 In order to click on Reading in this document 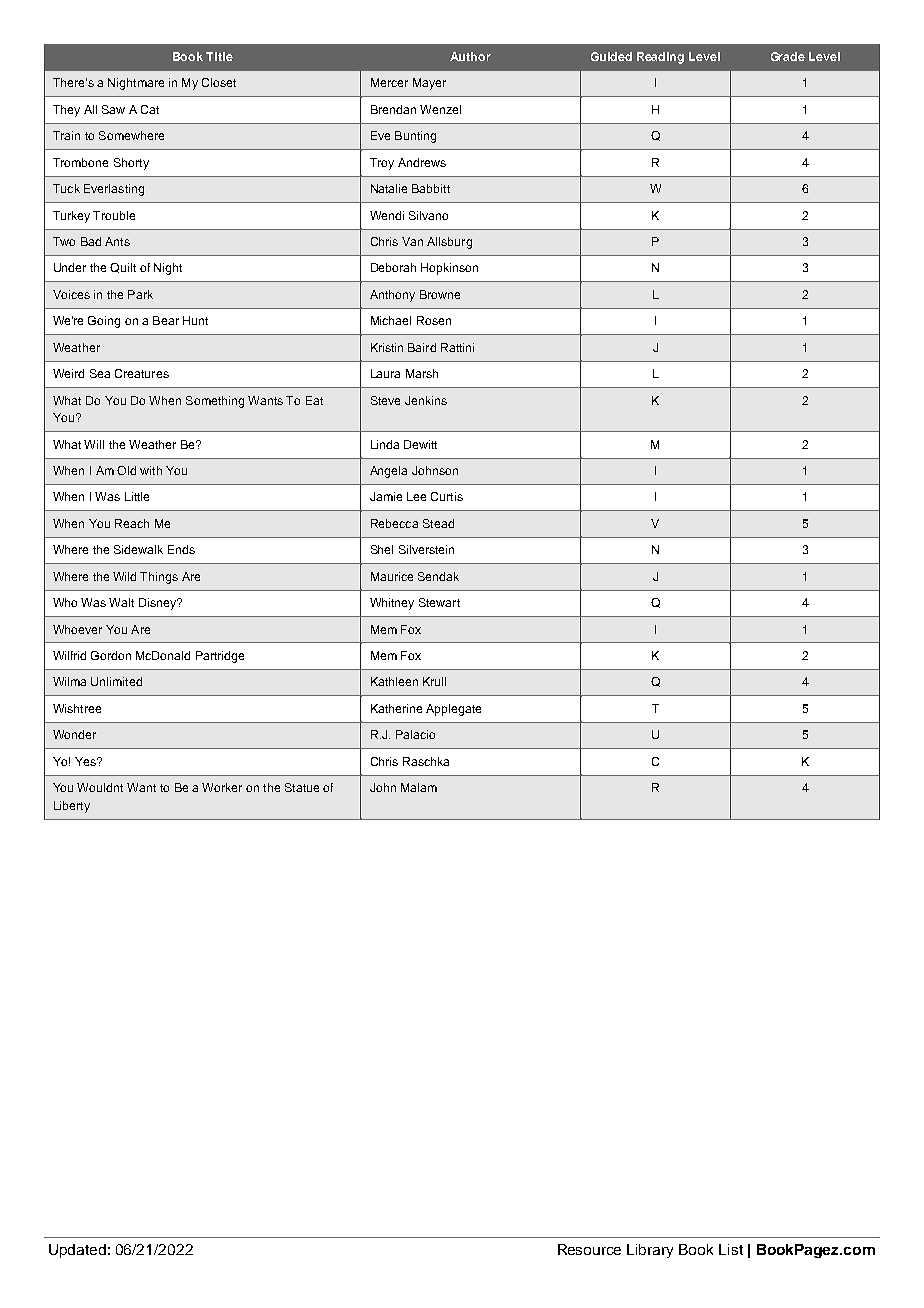, I will do `click(660, 58)`.
